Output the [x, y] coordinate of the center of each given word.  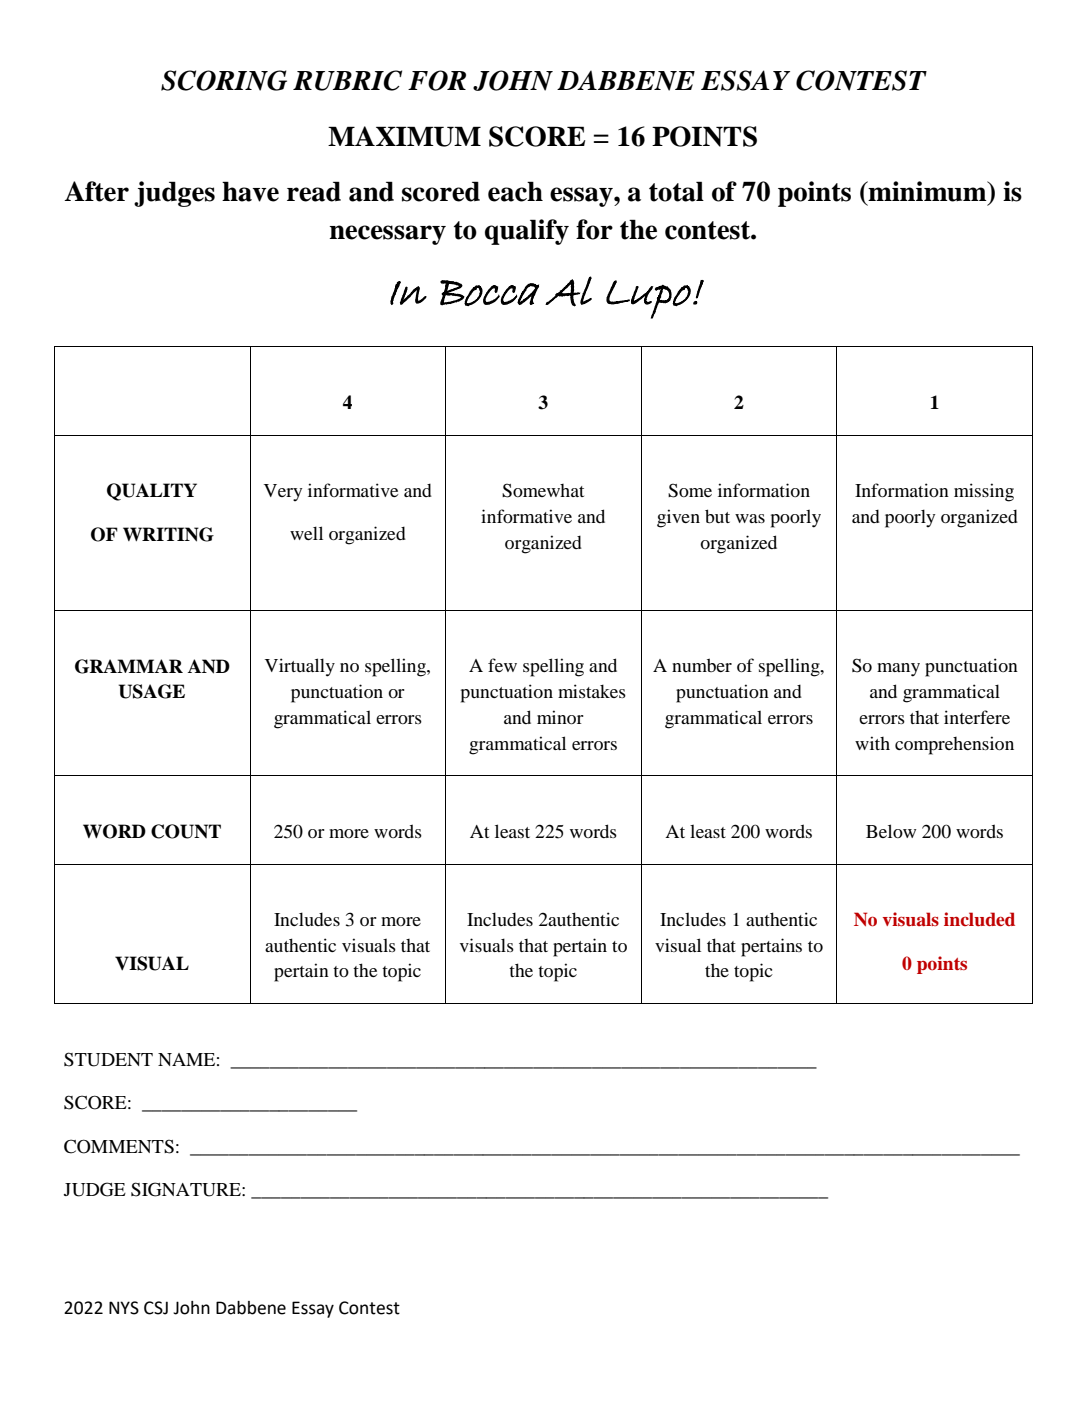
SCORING [224, 80]
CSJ [156, 1308]
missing [984, 492]
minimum [928, 191]
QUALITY [152, 492]
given [678, 518]
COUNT [186, 831]
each [515, 191]
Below [891, 831]
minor [560, 717]
